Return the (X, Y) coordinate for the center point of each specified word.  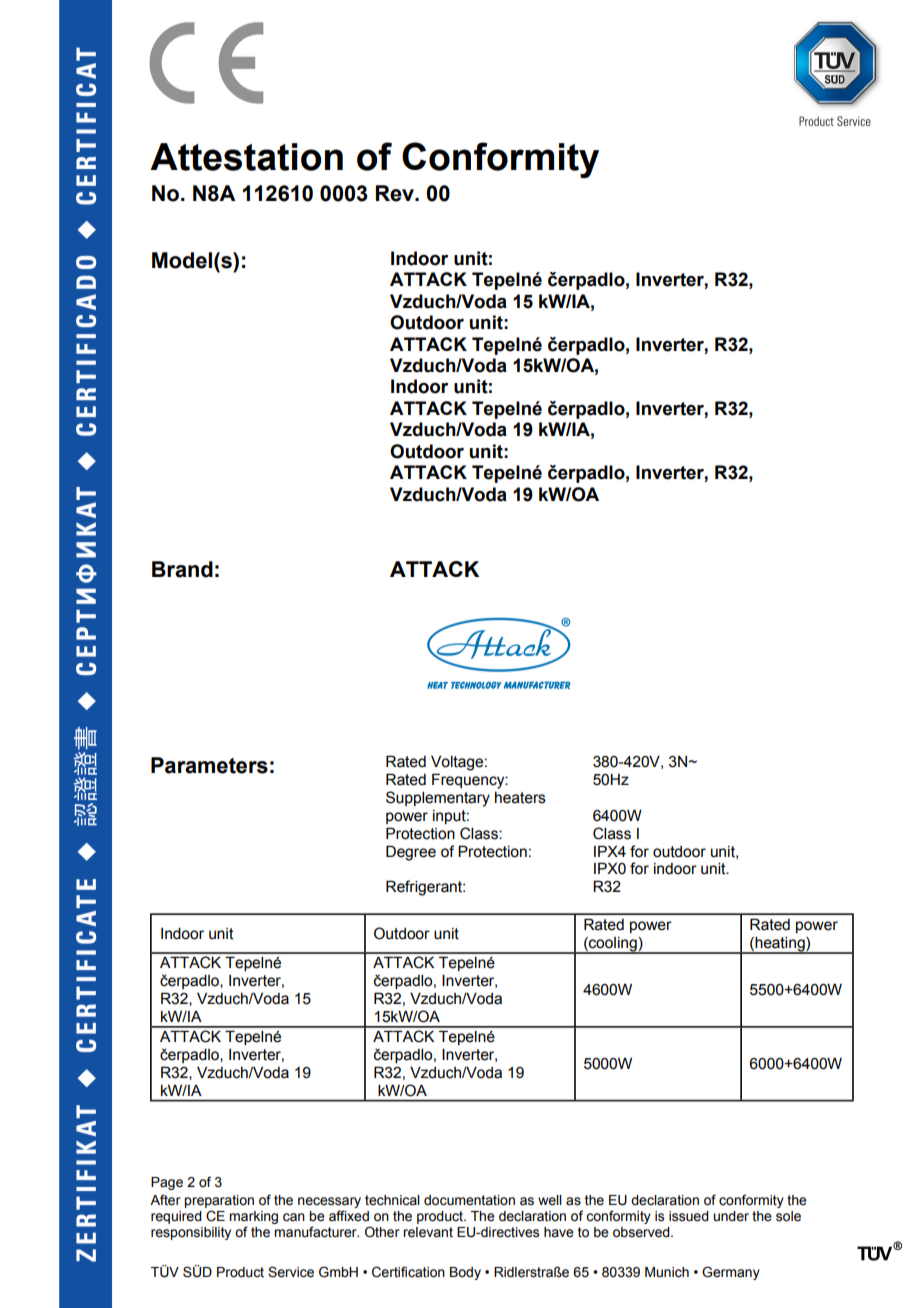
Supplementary (438, 799)
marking (253, 1219)
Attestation (246, 157)
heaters (520, 798)
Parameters (209, 765)
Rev (396, 193)
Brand (182, 569)
